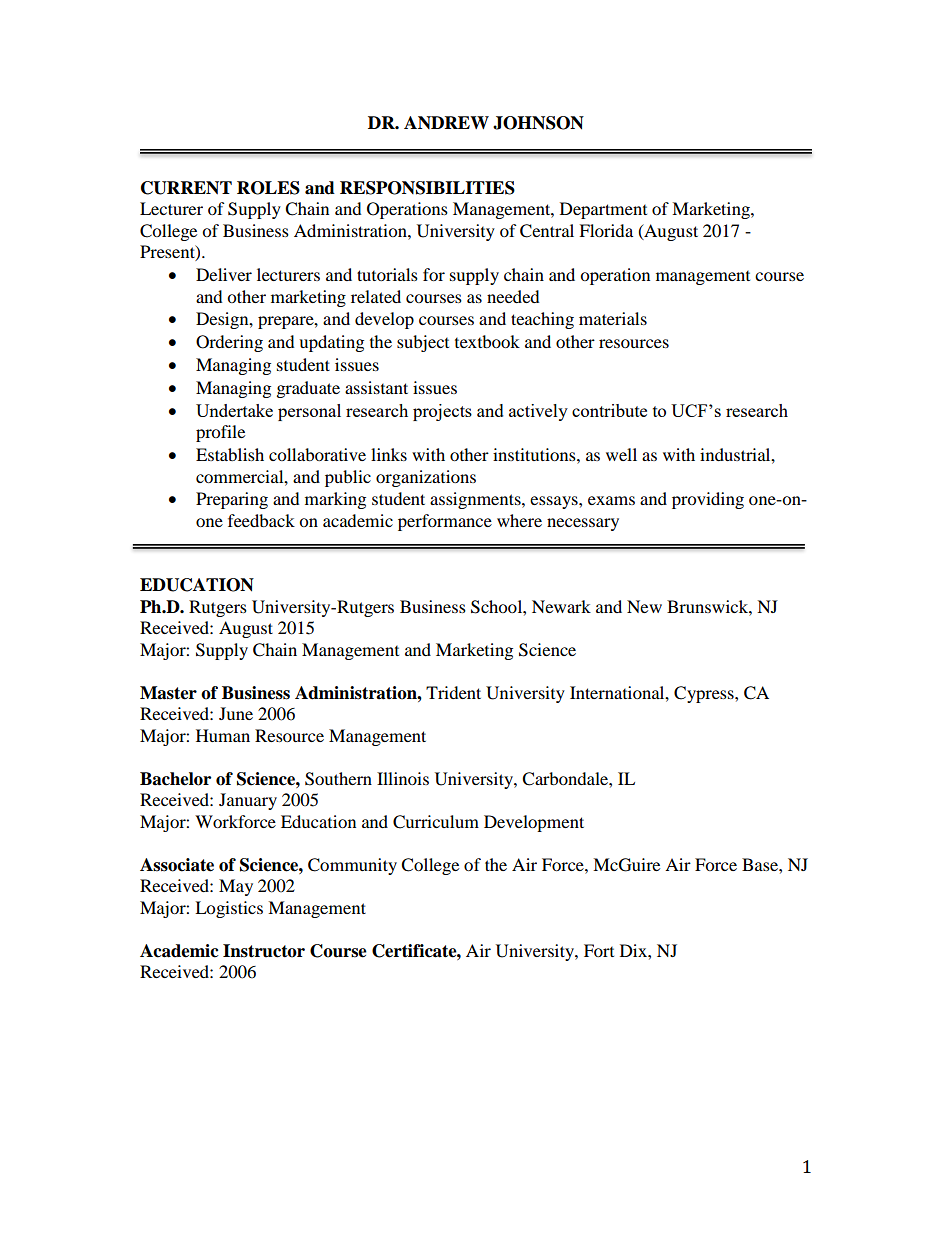 This image has height=1233, width=952. Describe the element at coordinates (229, 343) in the image. I see `Ordering` at that location.
